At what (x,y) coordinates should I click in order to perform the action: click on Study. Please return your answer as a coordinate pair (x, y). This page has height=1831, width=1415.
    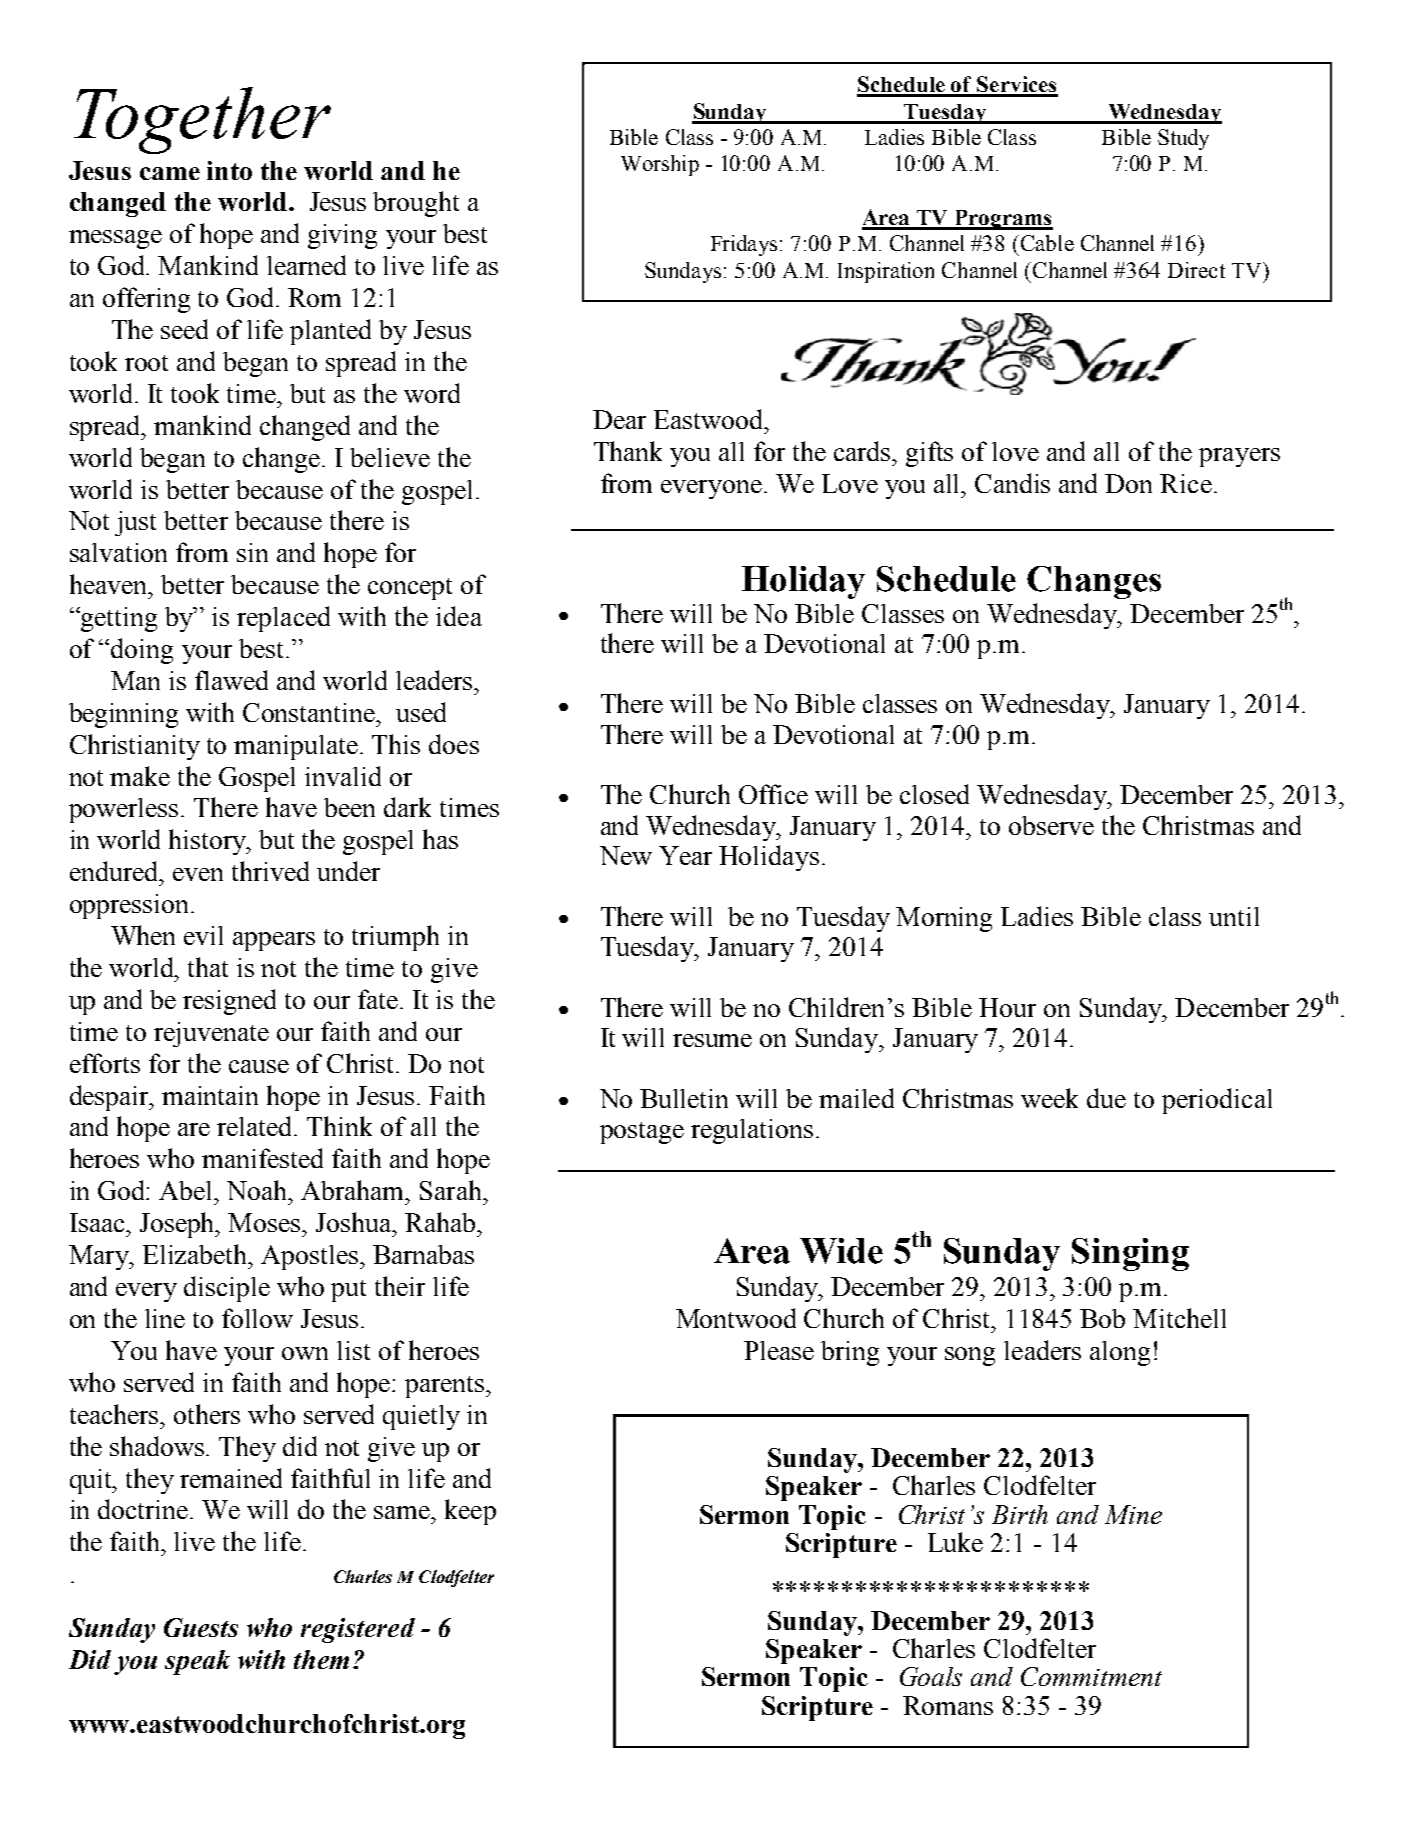
    Looking at the image, I should click on (1183, 139).
